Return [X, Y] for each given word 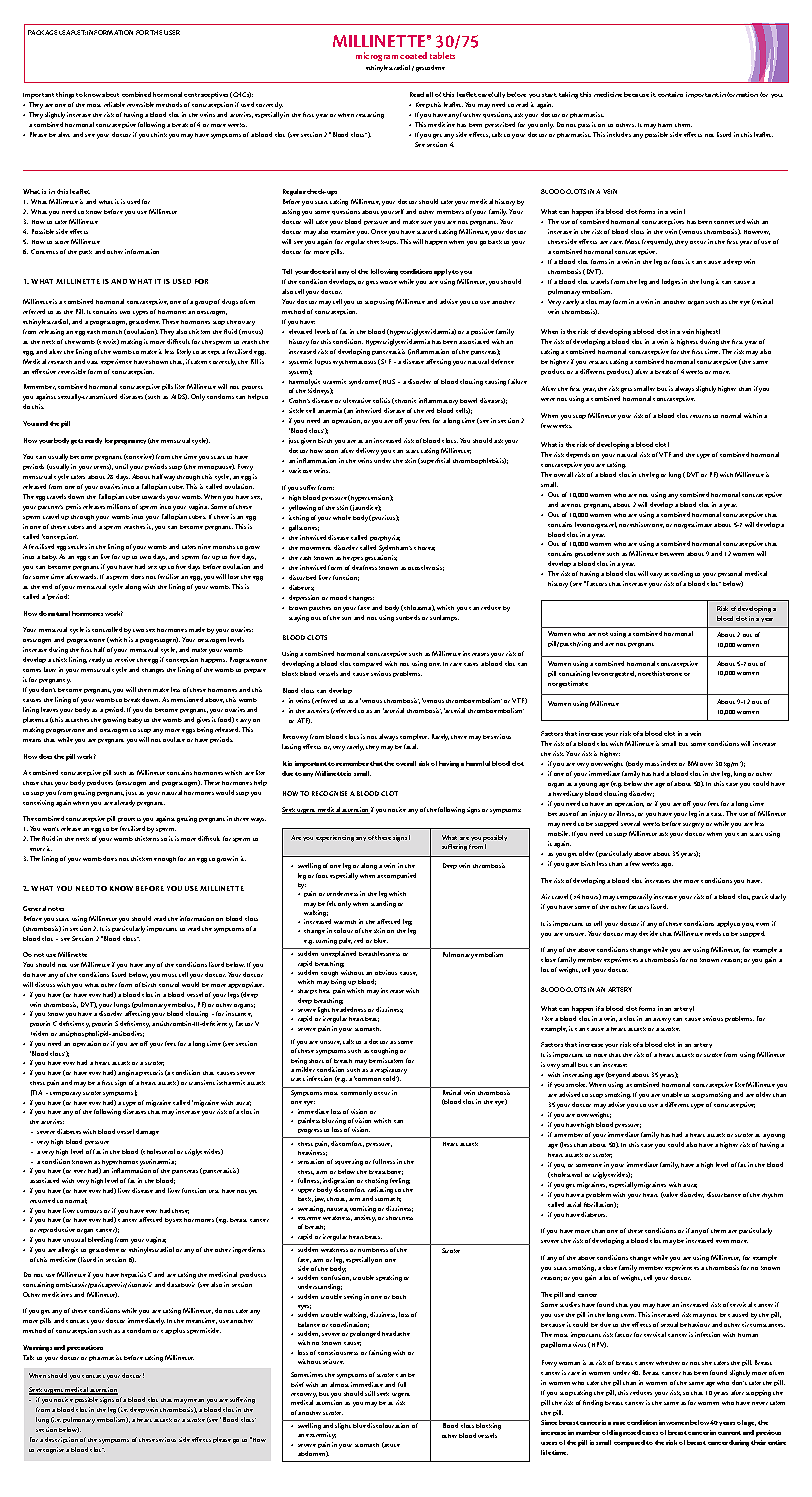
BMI [693, 763]
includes [619, 134]
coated [413, 55]
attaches [77, 720]
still [370, 1393]
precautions [85, 1348]
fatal [411, 746]
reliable [114, 104]
